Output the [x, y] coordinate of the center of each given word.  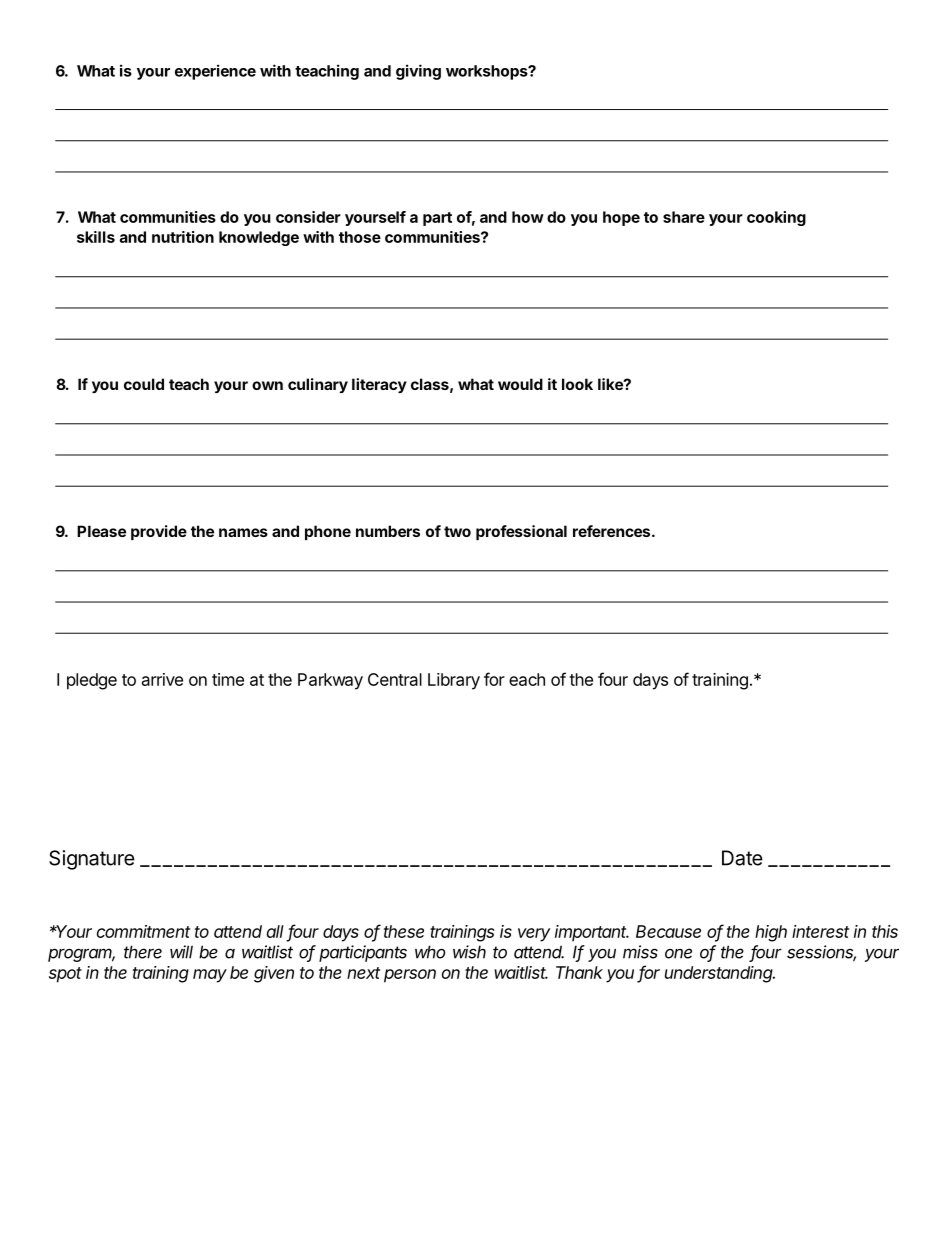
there [143, 952]
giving [418, 72]
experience [215, 72]
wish [469, 952]
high [771, 933]
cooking [776, 218]
